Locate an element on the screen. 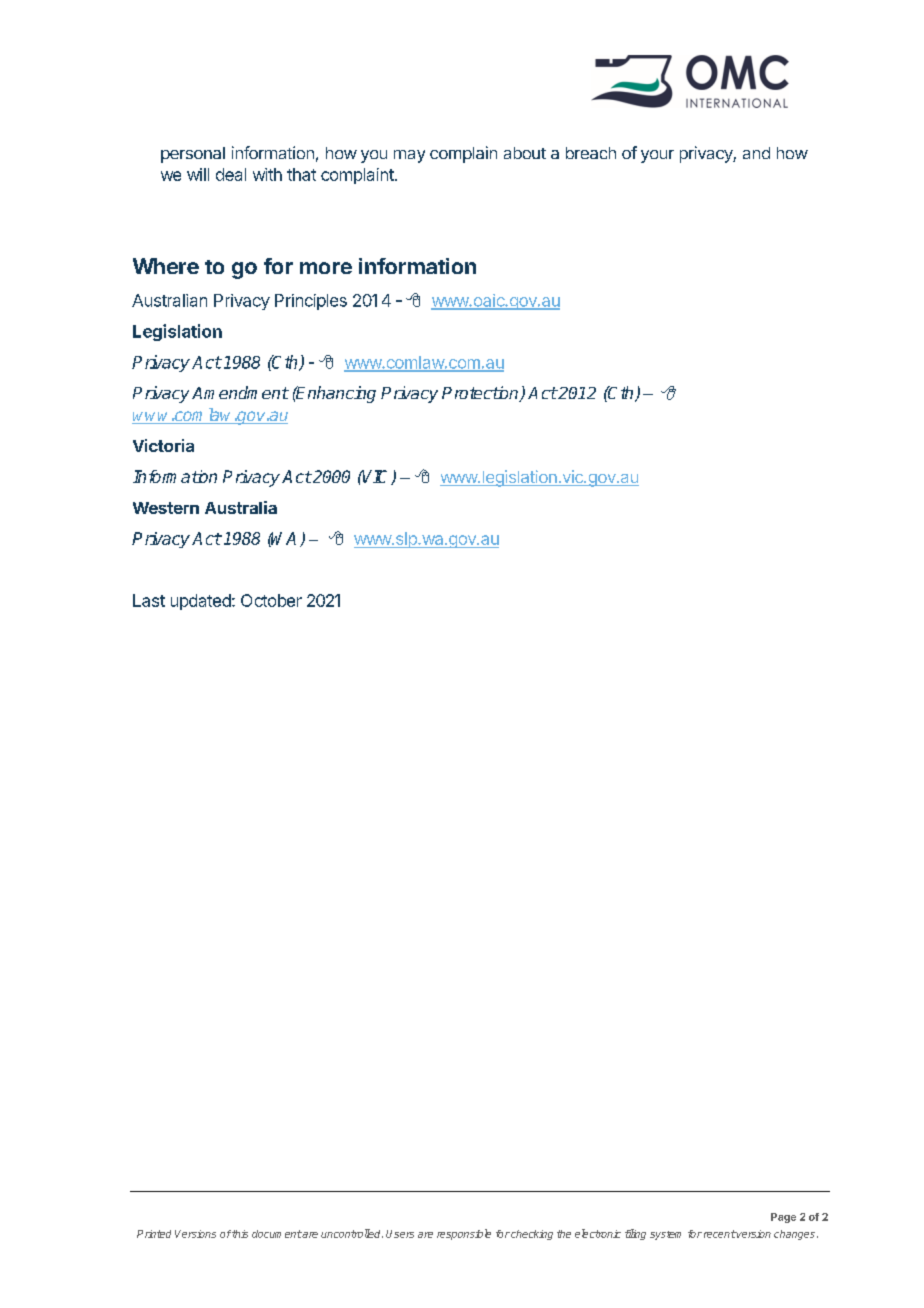  October is located at coordinates (271, 600).
